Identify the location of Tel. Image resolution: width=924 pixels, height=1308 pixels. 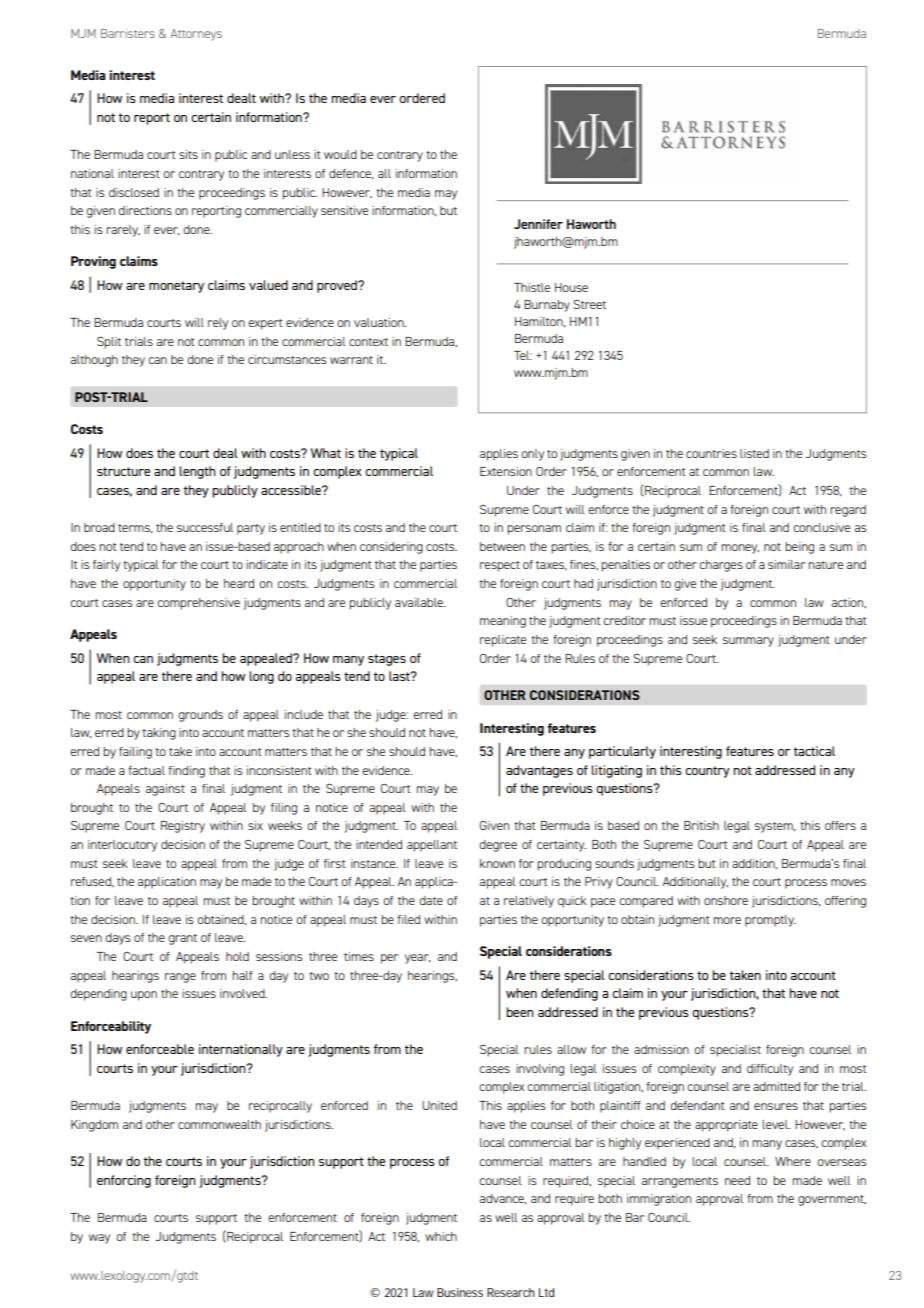
(523, 355).
